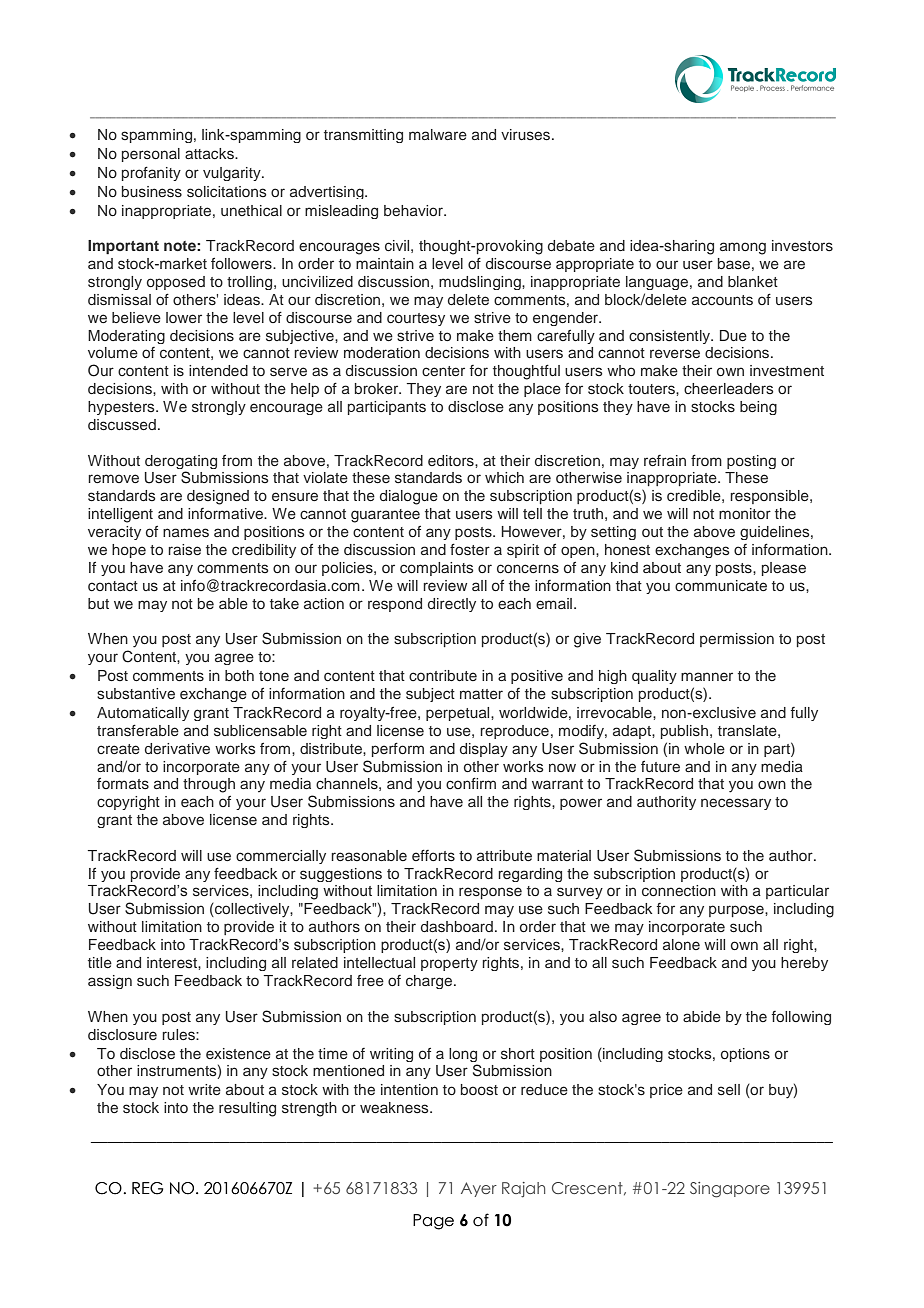 This page has width=924, height=1308. What do you see at coordinates (730, 1190) in the page?
I see `Singapore` at bounding box center [730, 1190].
